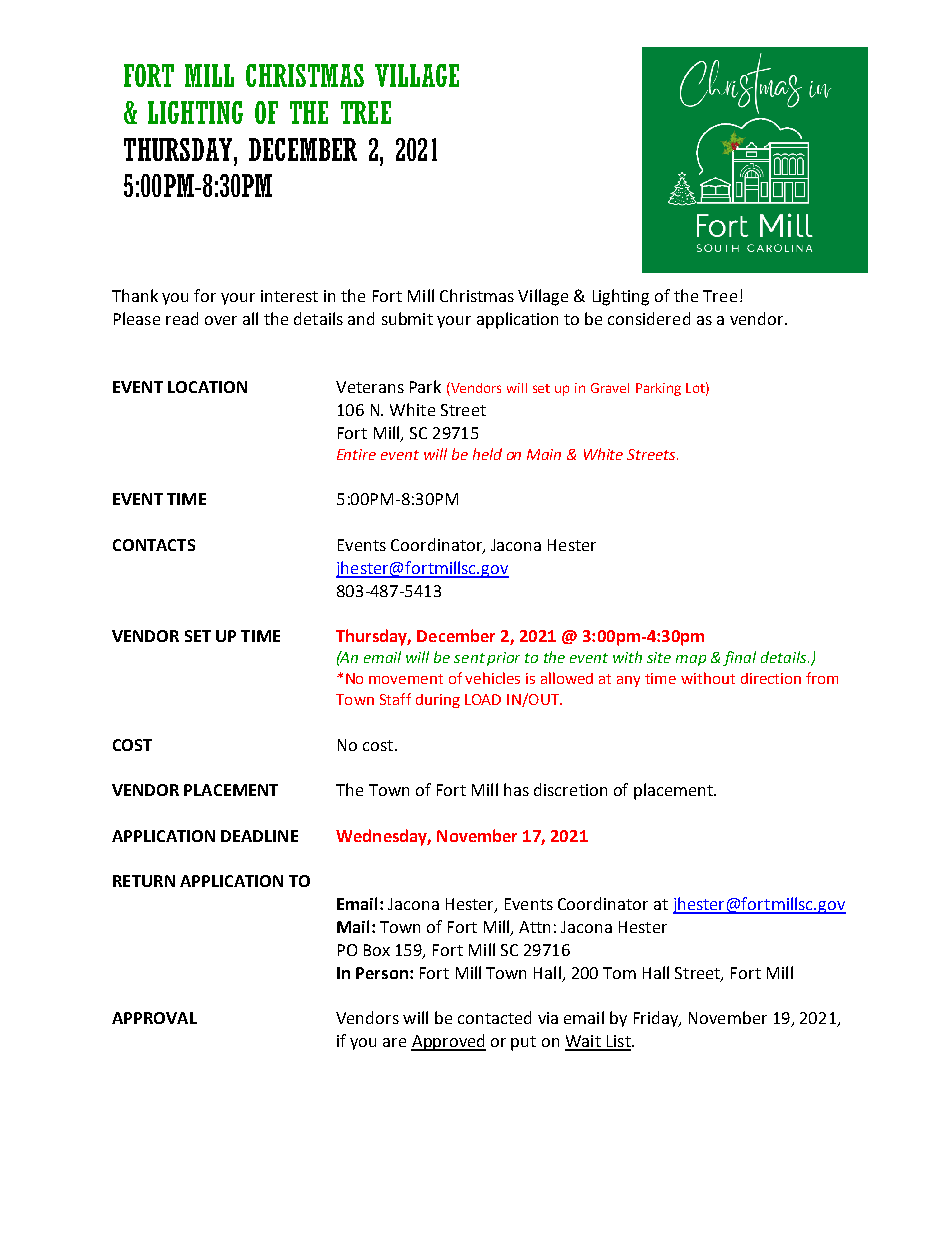 This page has height=1233, width=952. What do you see at coordinates (739, 658) in the page?
I see `final` at bounding box center [739, 658].
